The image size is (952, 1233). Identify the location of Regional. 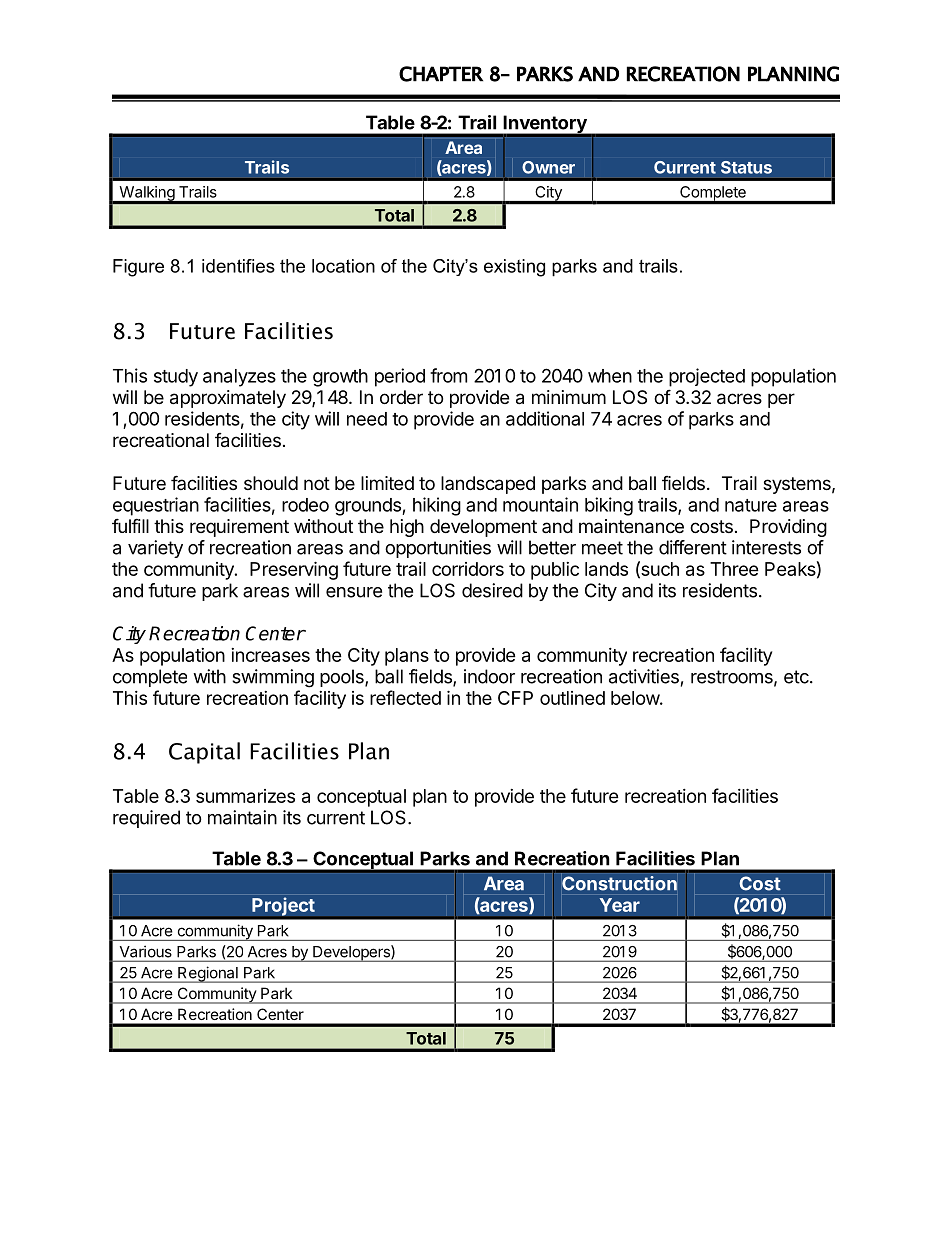
(208, 974).
